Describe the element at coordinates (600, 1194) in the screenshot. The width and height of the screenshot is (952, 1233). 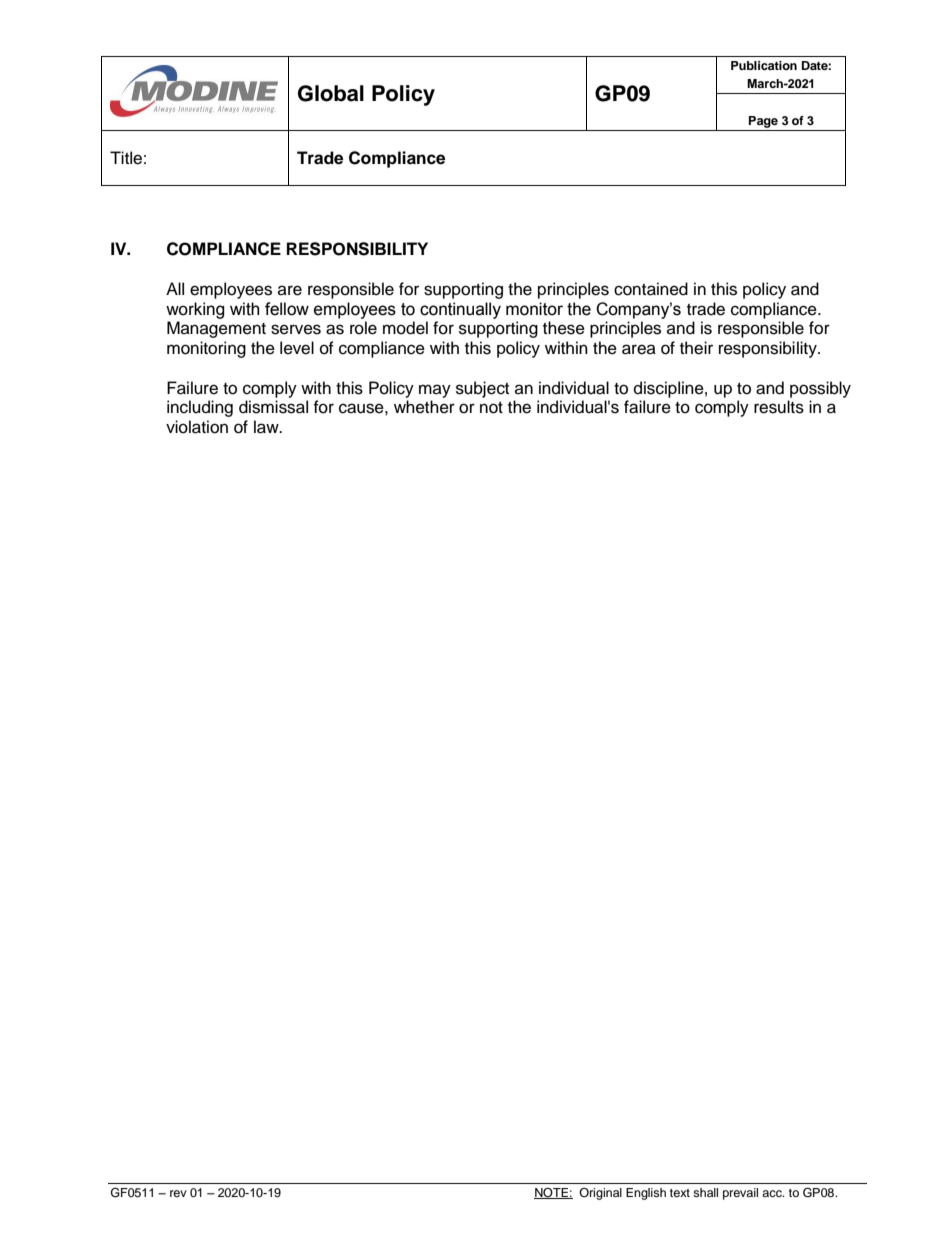
I see `Original` at that location.
